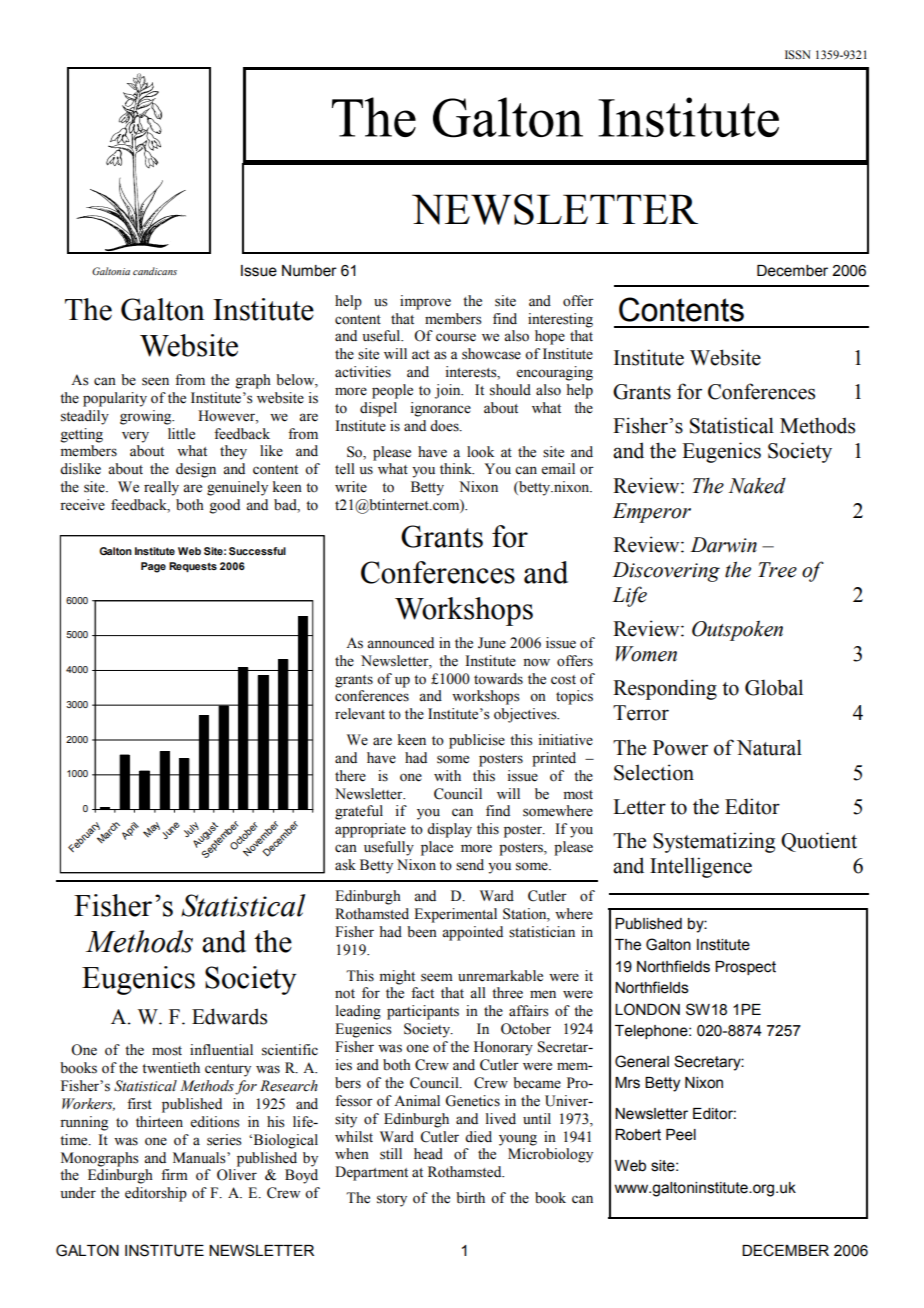 The width and height of the image is (924, 1308). I want to click on Outspoken, so click(737, 630).
